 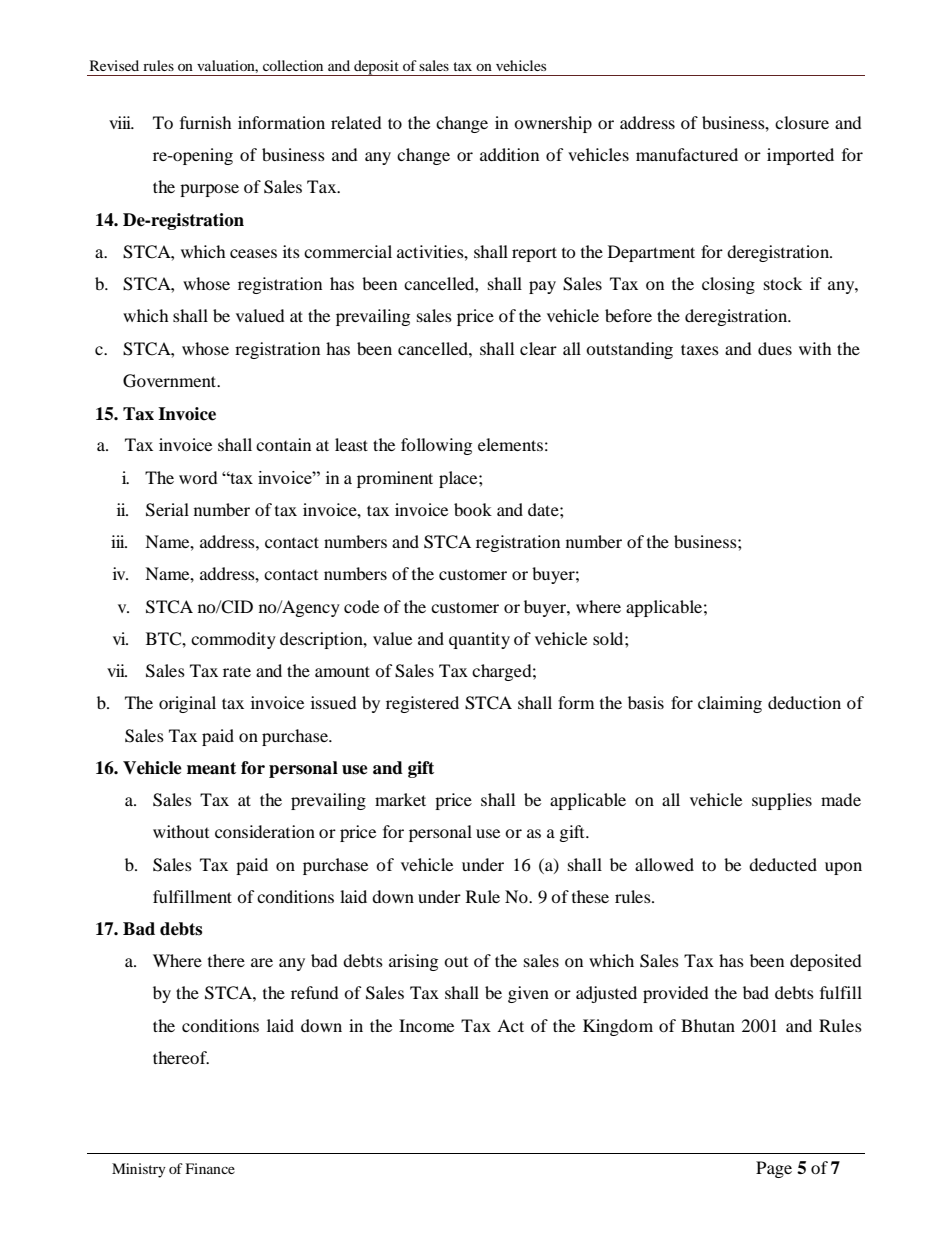 I want to click on Income, so click(x=426, y=1025).
